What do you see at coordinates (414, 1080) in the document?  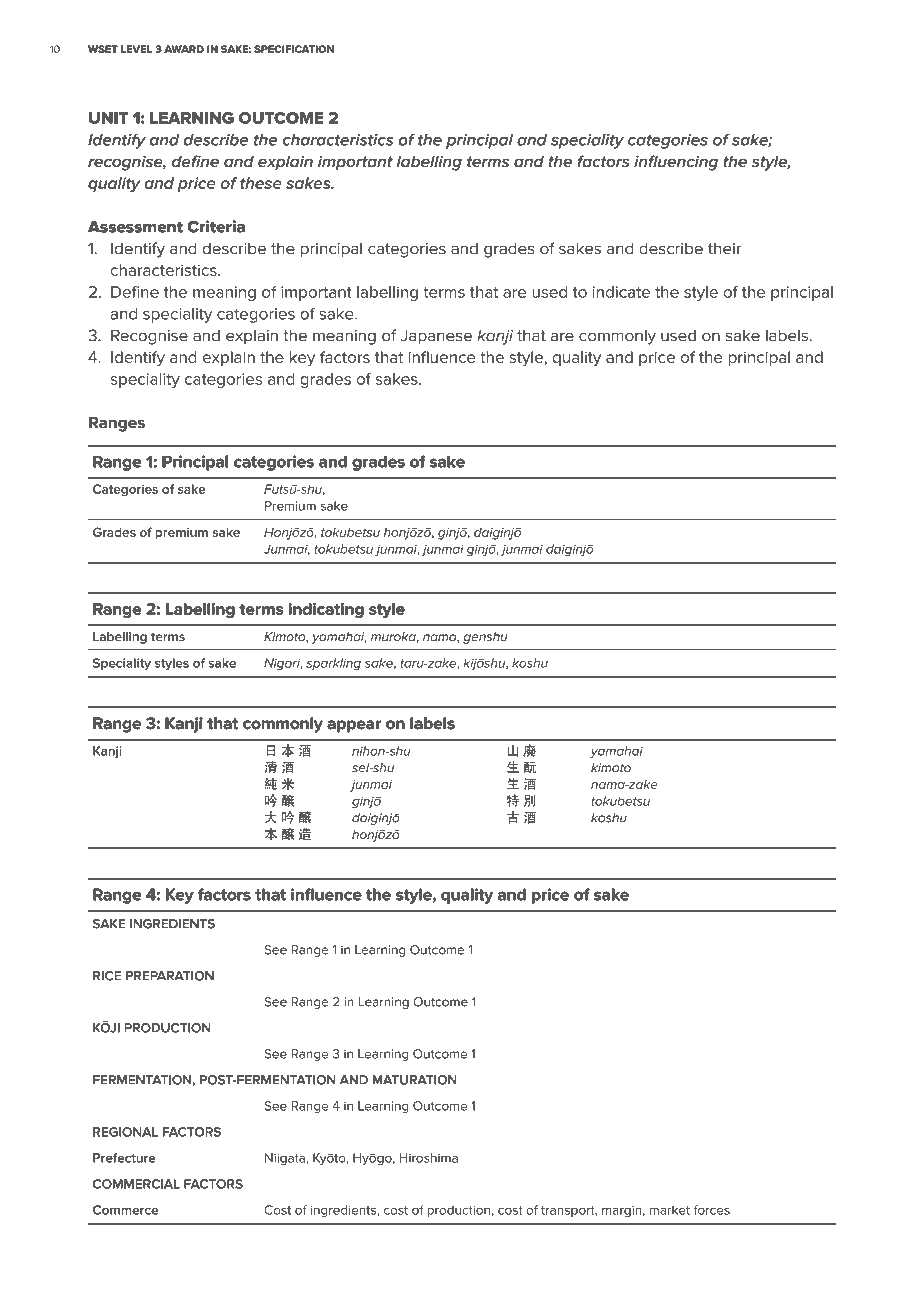 I see `MATURATION` at bounding box center [414, 1080].
